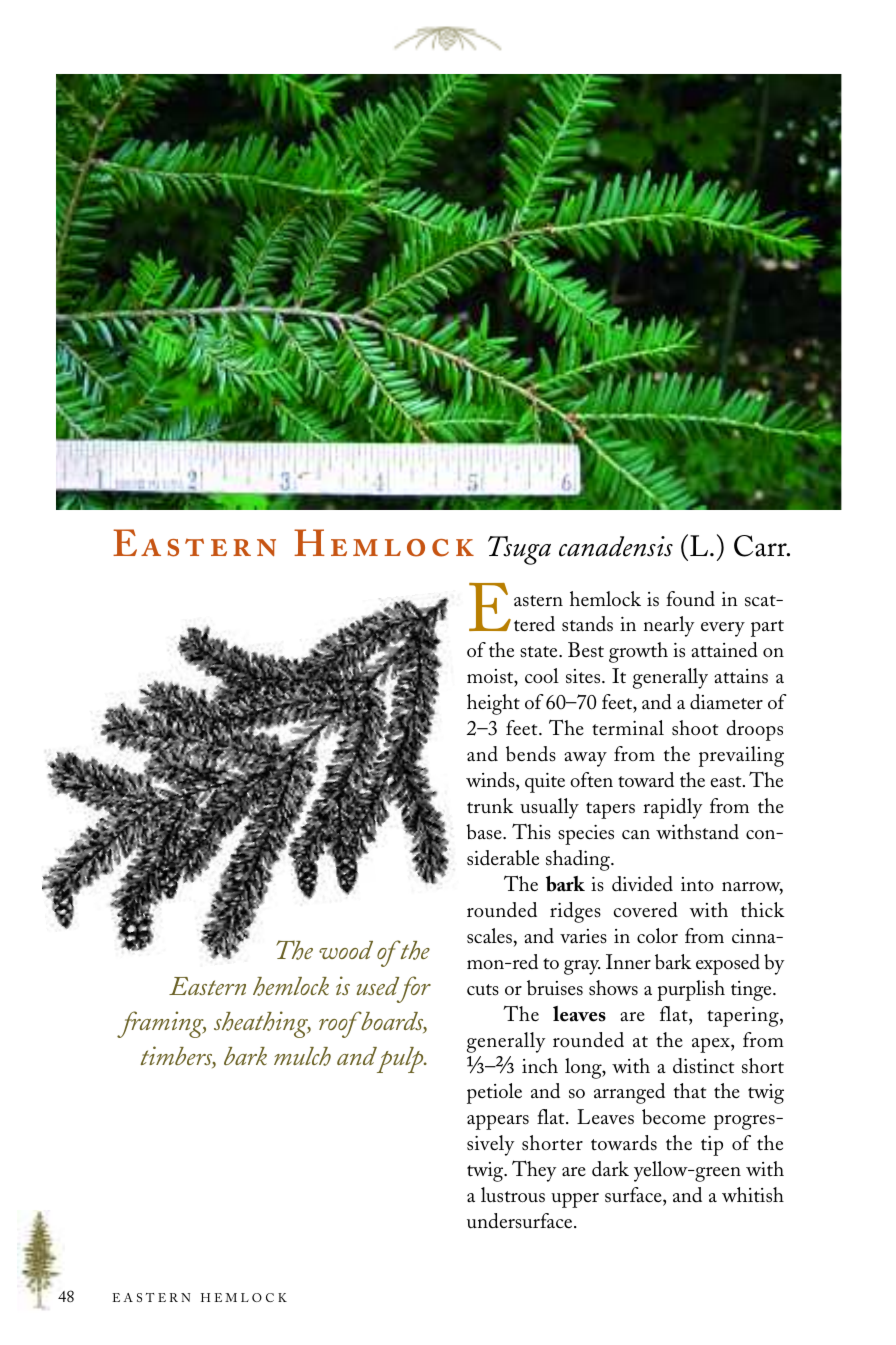  What do you see at coordinates (753, 1194) in the page?
I see `whitish` at bounding box center [753, 1194].
